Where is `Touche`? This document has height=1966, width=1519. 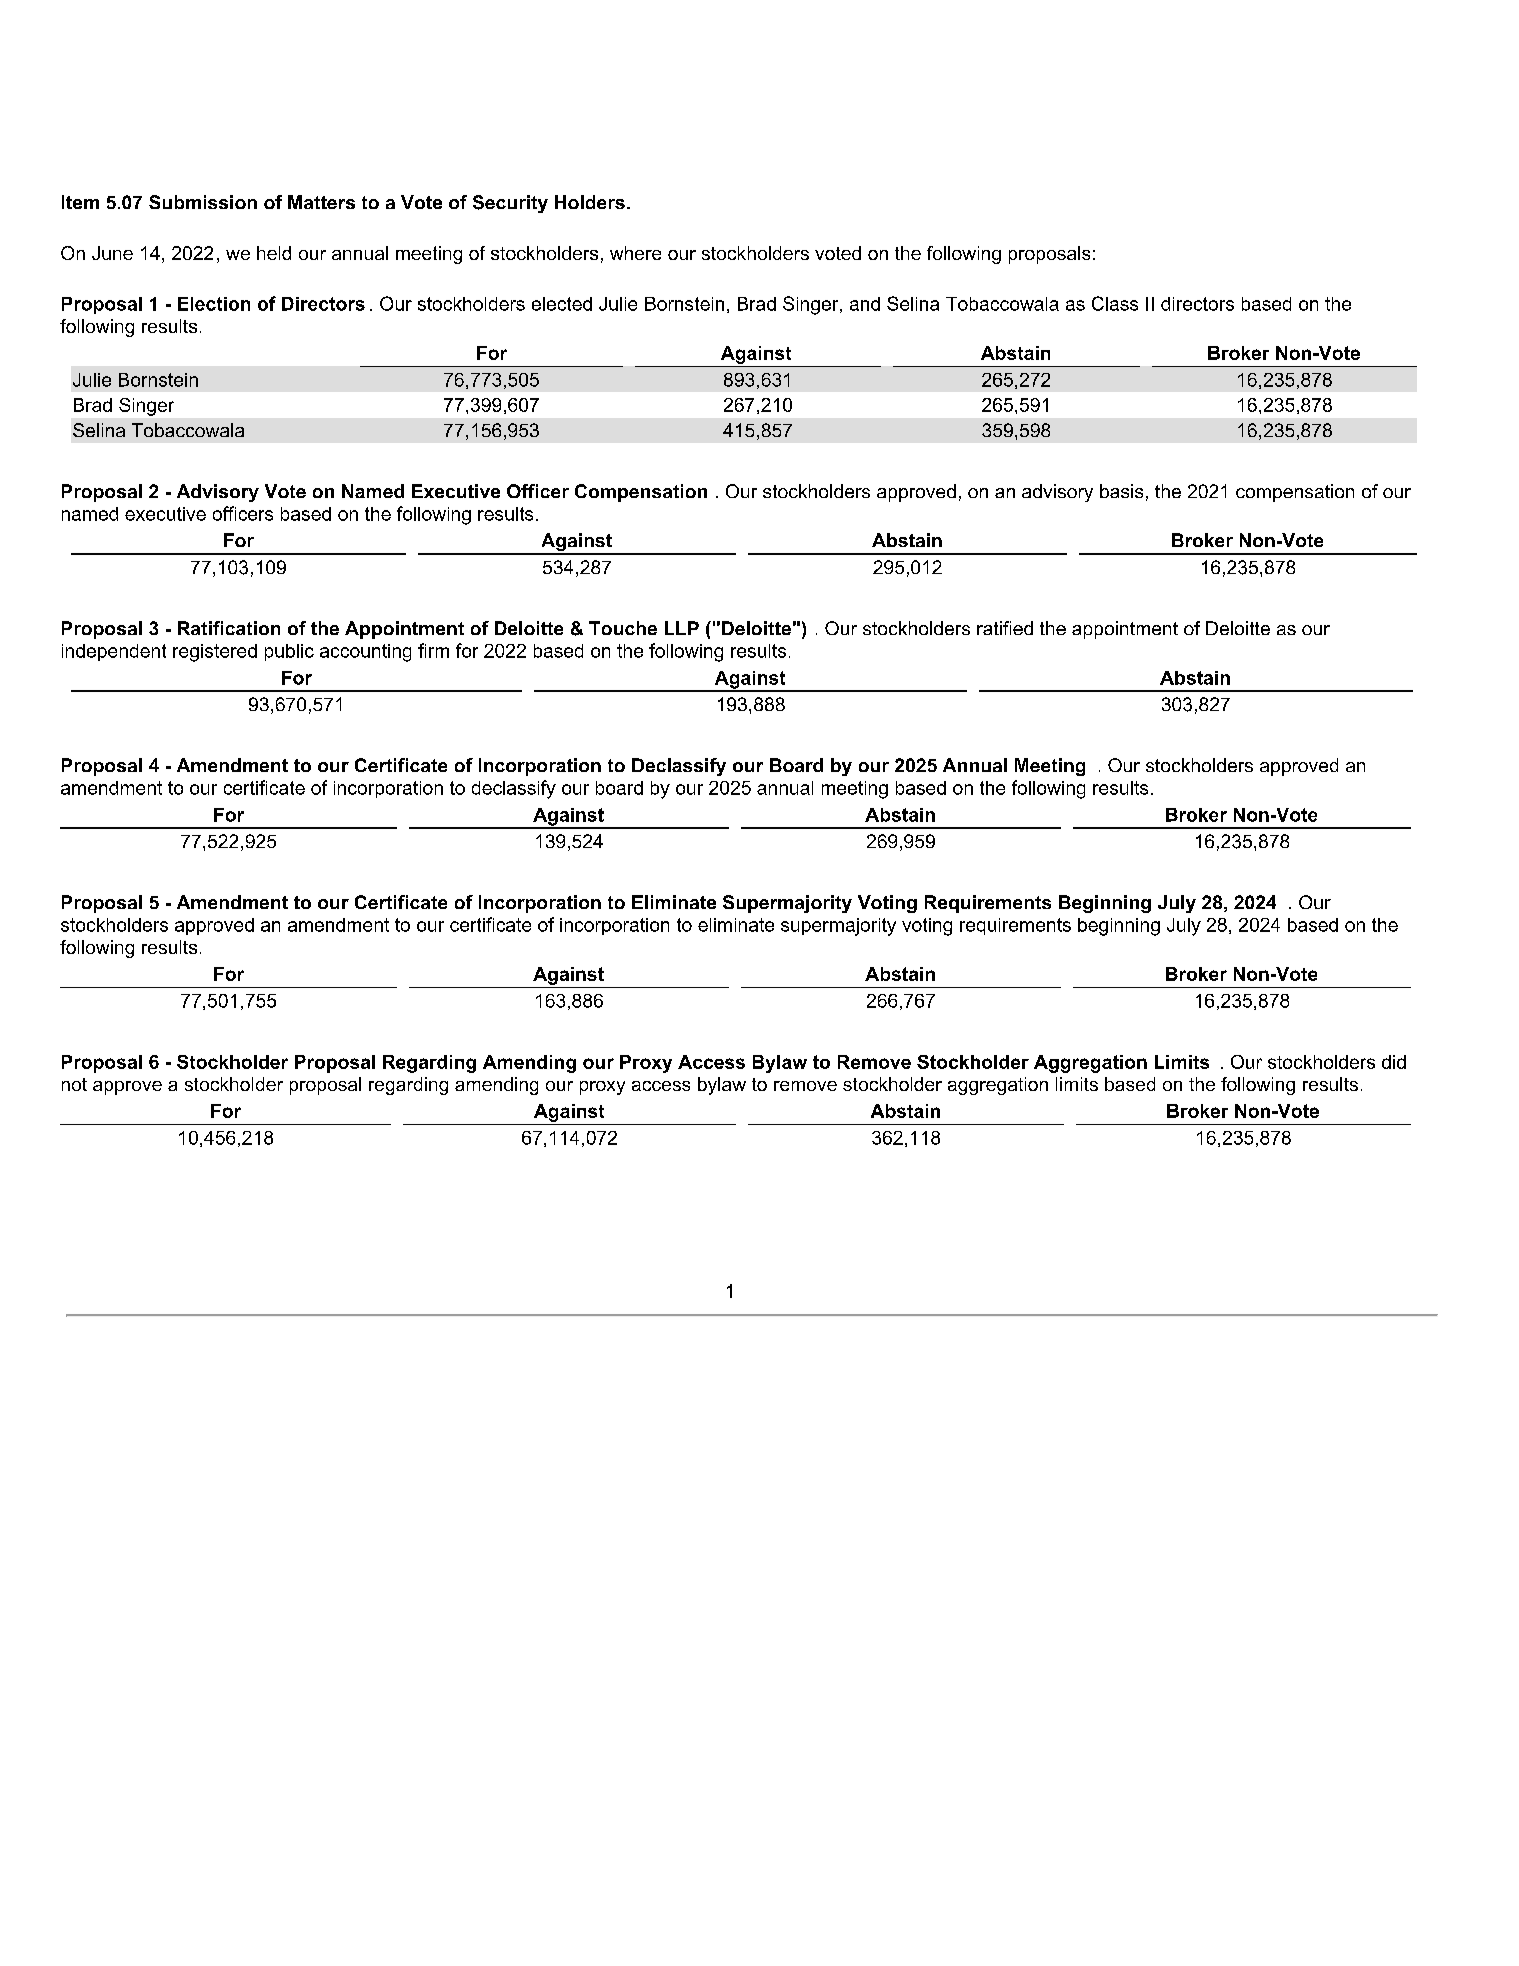
Touche is located at coordinates (623, 628).
